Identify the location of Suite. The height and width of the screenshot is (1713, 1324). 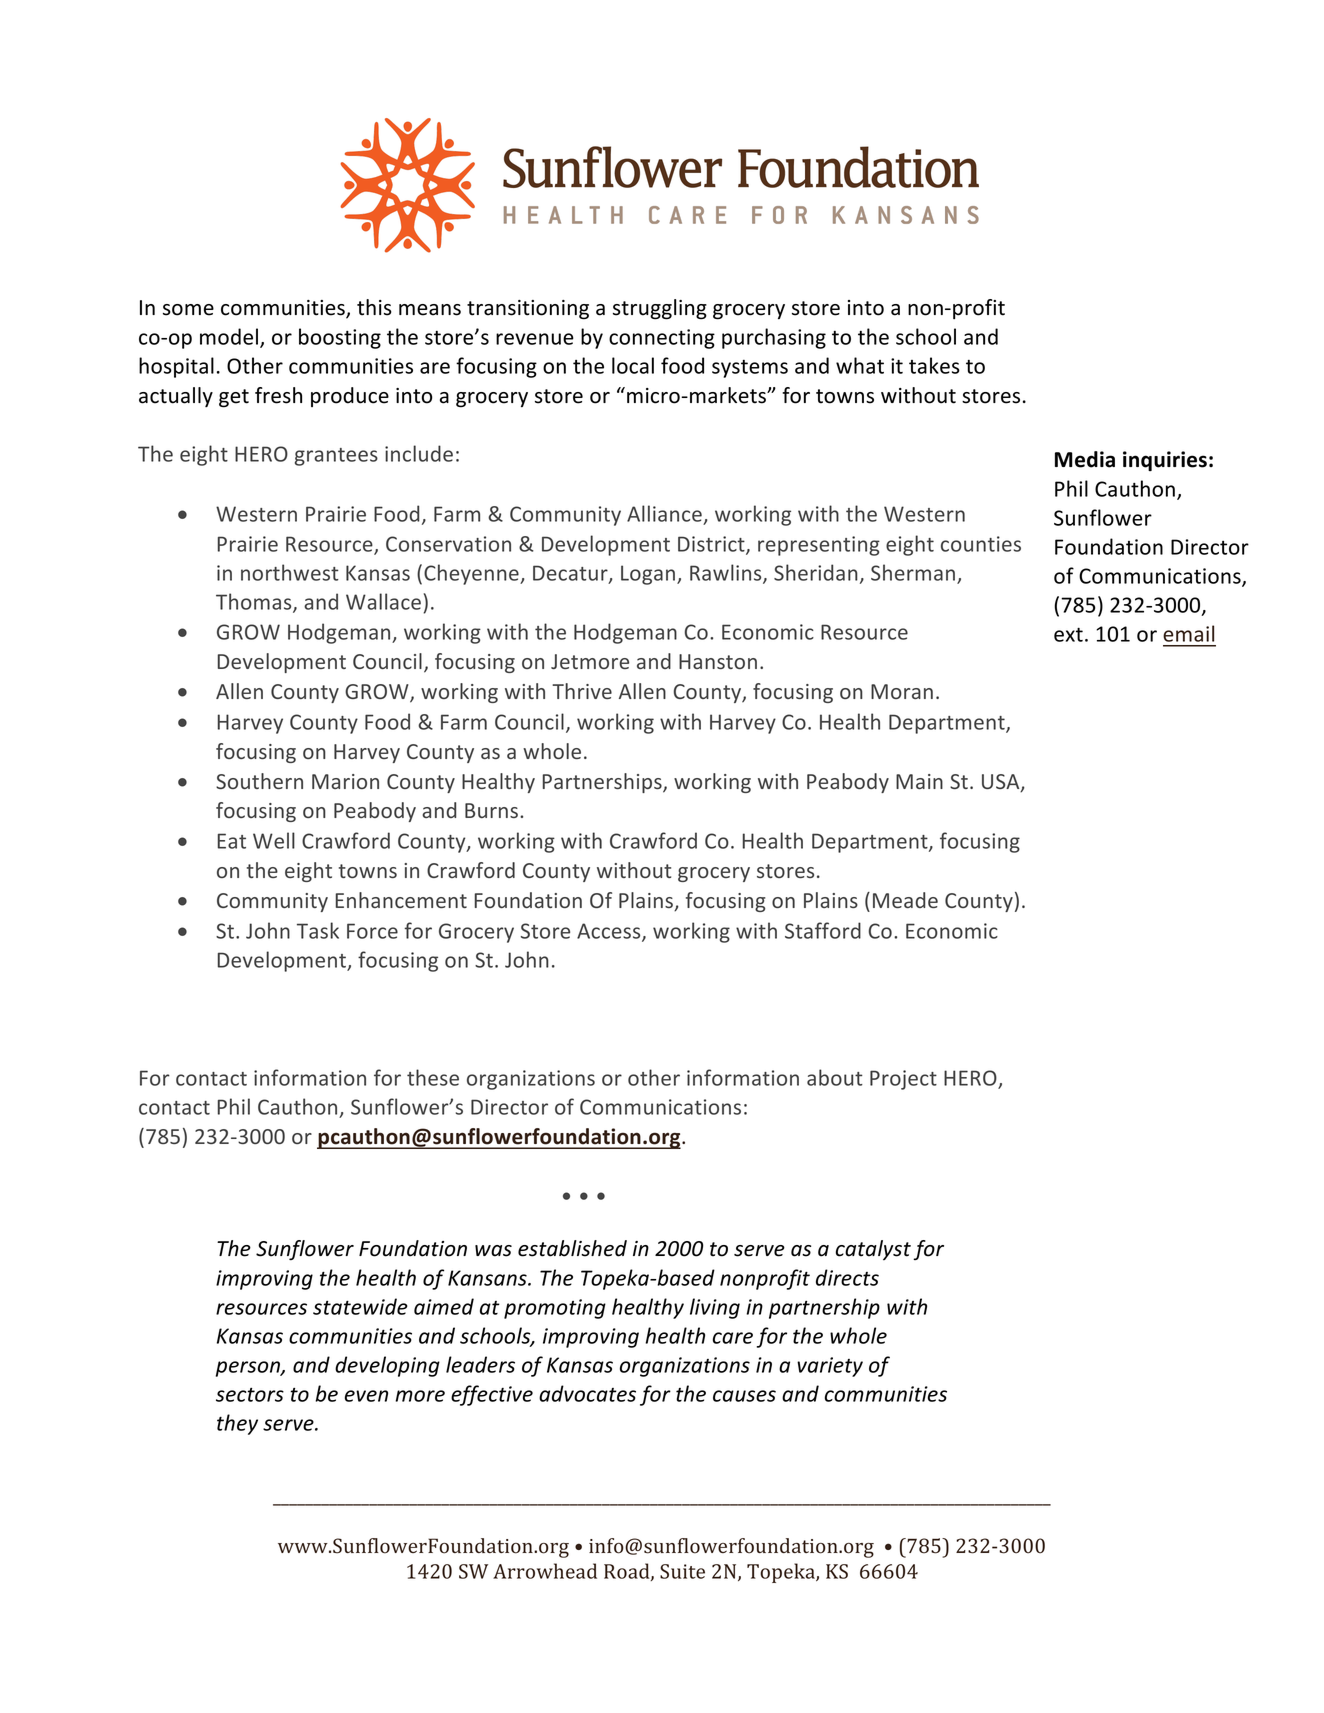
(682, 1571).
